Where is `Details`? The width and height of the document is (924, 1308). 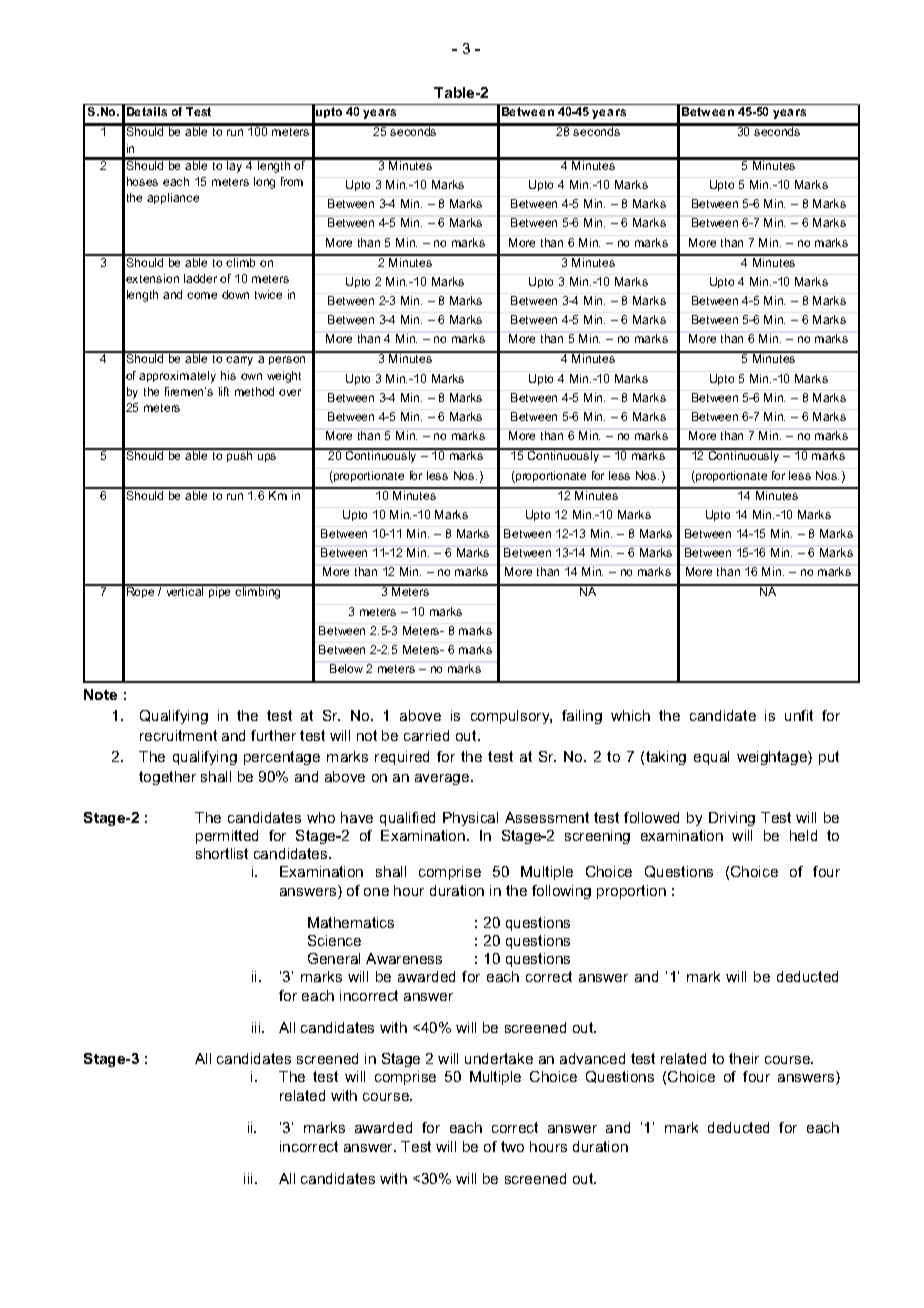 Details is located at coordinates (147, 111).
